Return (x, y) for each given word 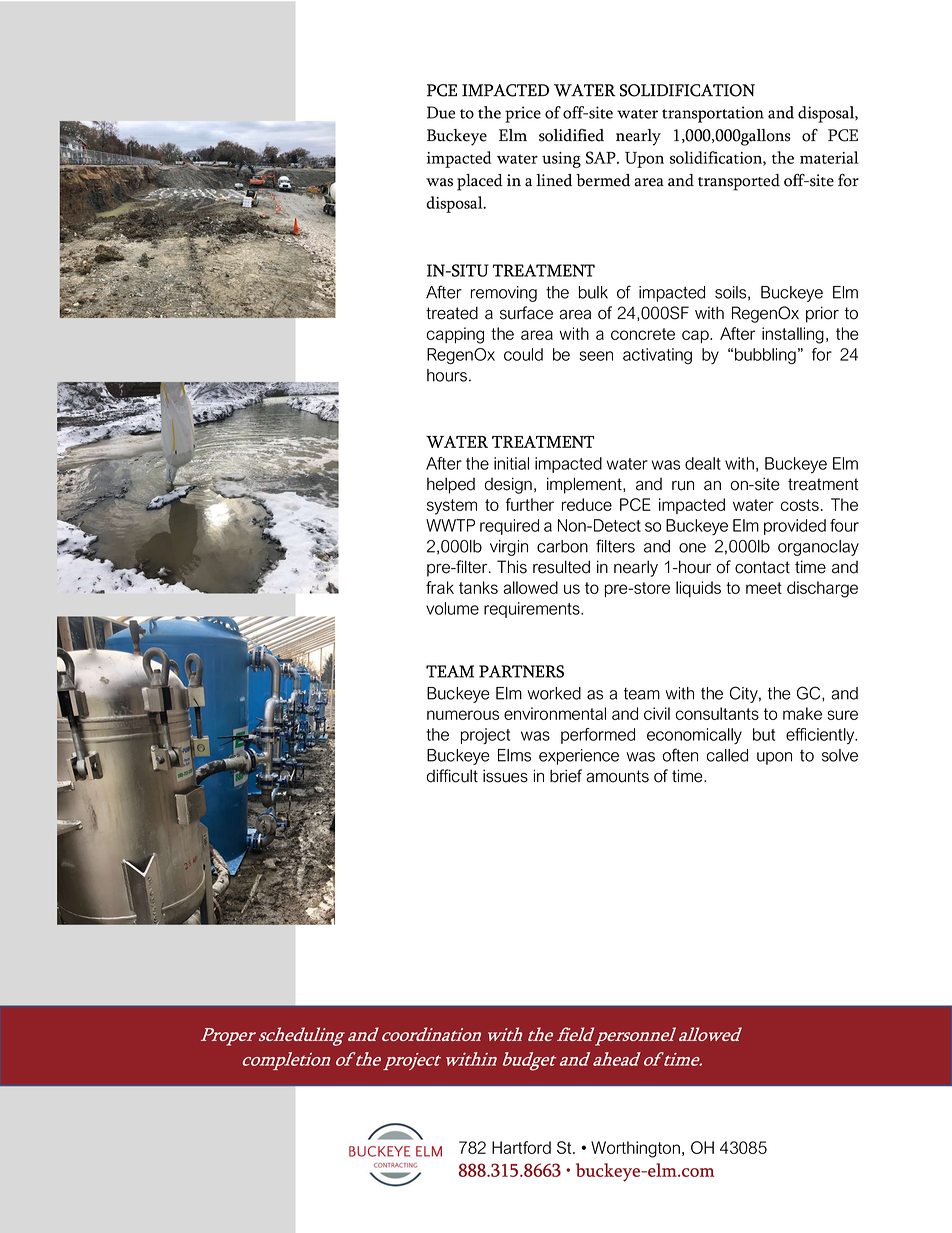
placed (480, 182)
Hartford (521, 1147)
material (829, 157)
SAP (602, 157)
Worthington (635, 1149)
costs (800, 505)
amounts (617, 776)
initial (511, 463)
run (683, 486)
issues (505, 776)
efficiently (821, 736)
